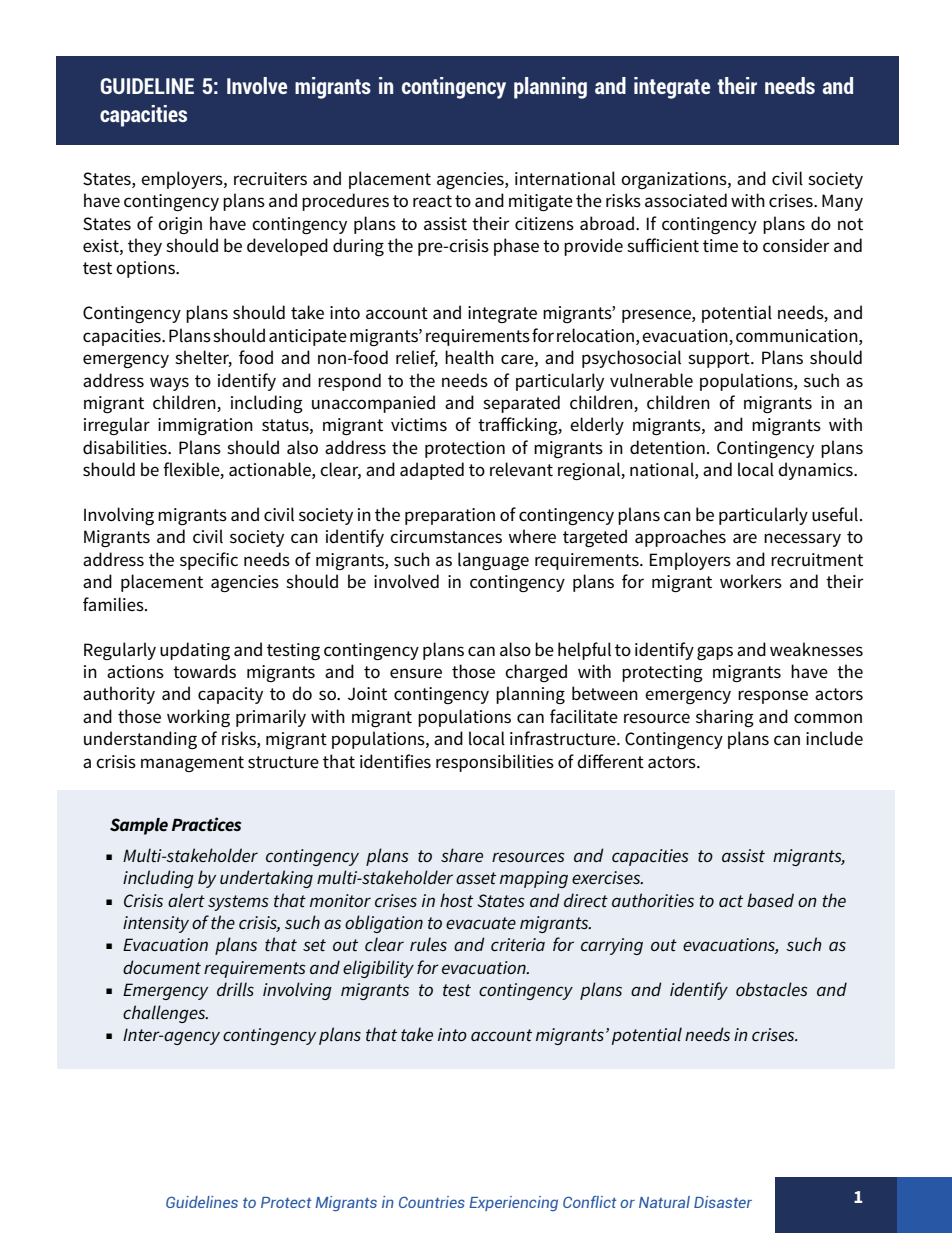  Describe the element at coordinates (432, 201) in the page. I see `react` at that location.
